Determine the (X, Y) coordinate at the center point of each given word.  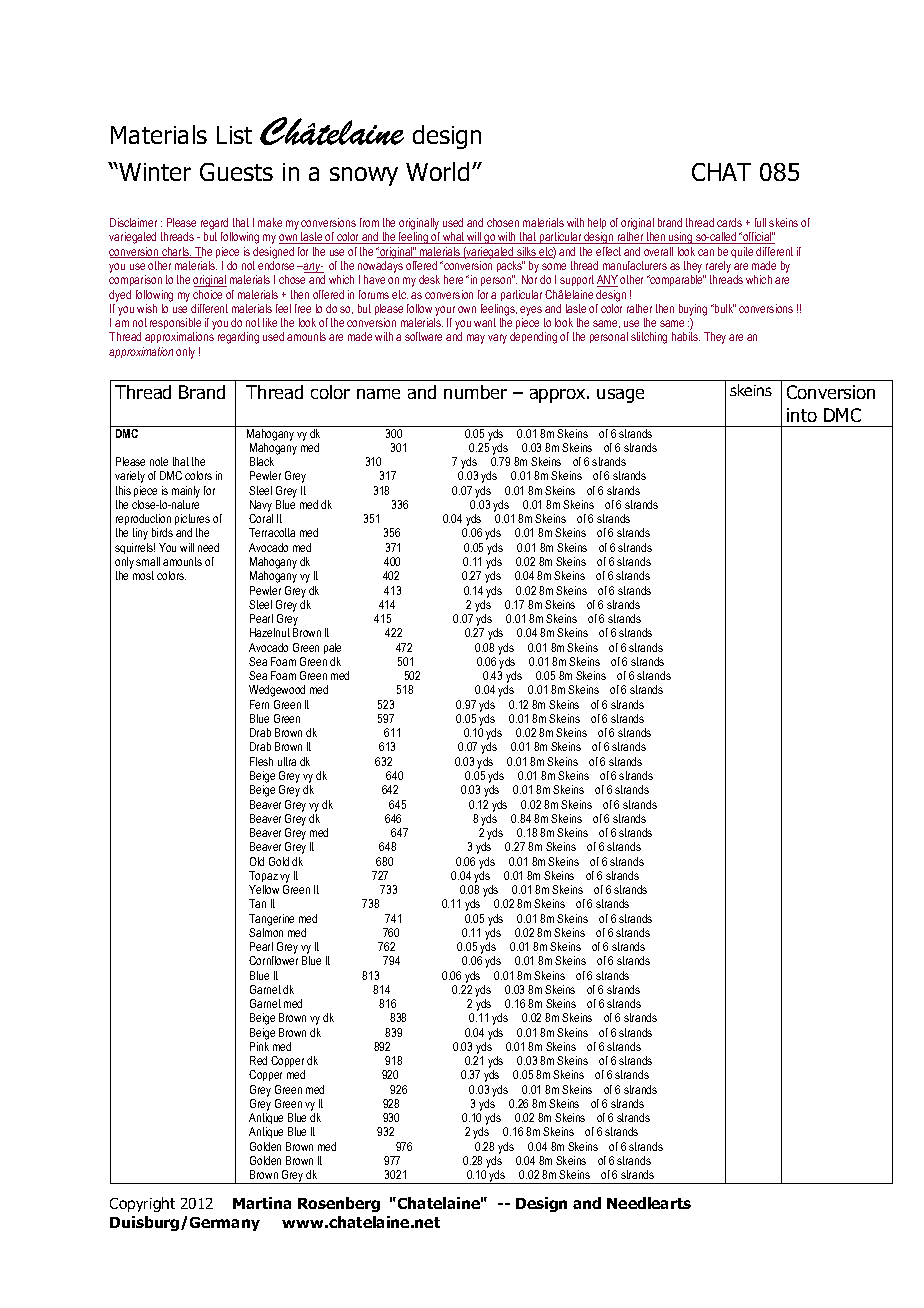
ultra (287, 761)
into (802, 415)
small (148, 561)
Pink (259, 1046)
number (475, 392)
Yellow (264, 889)
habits (686, 336)
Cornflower (273, 960)
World (437, 171)
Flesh (261, 761)
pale (332, 648)
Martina (262, 1203)
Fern (259, 704)
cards (729, 222)
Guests (236, 172)
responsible (175, 323)
